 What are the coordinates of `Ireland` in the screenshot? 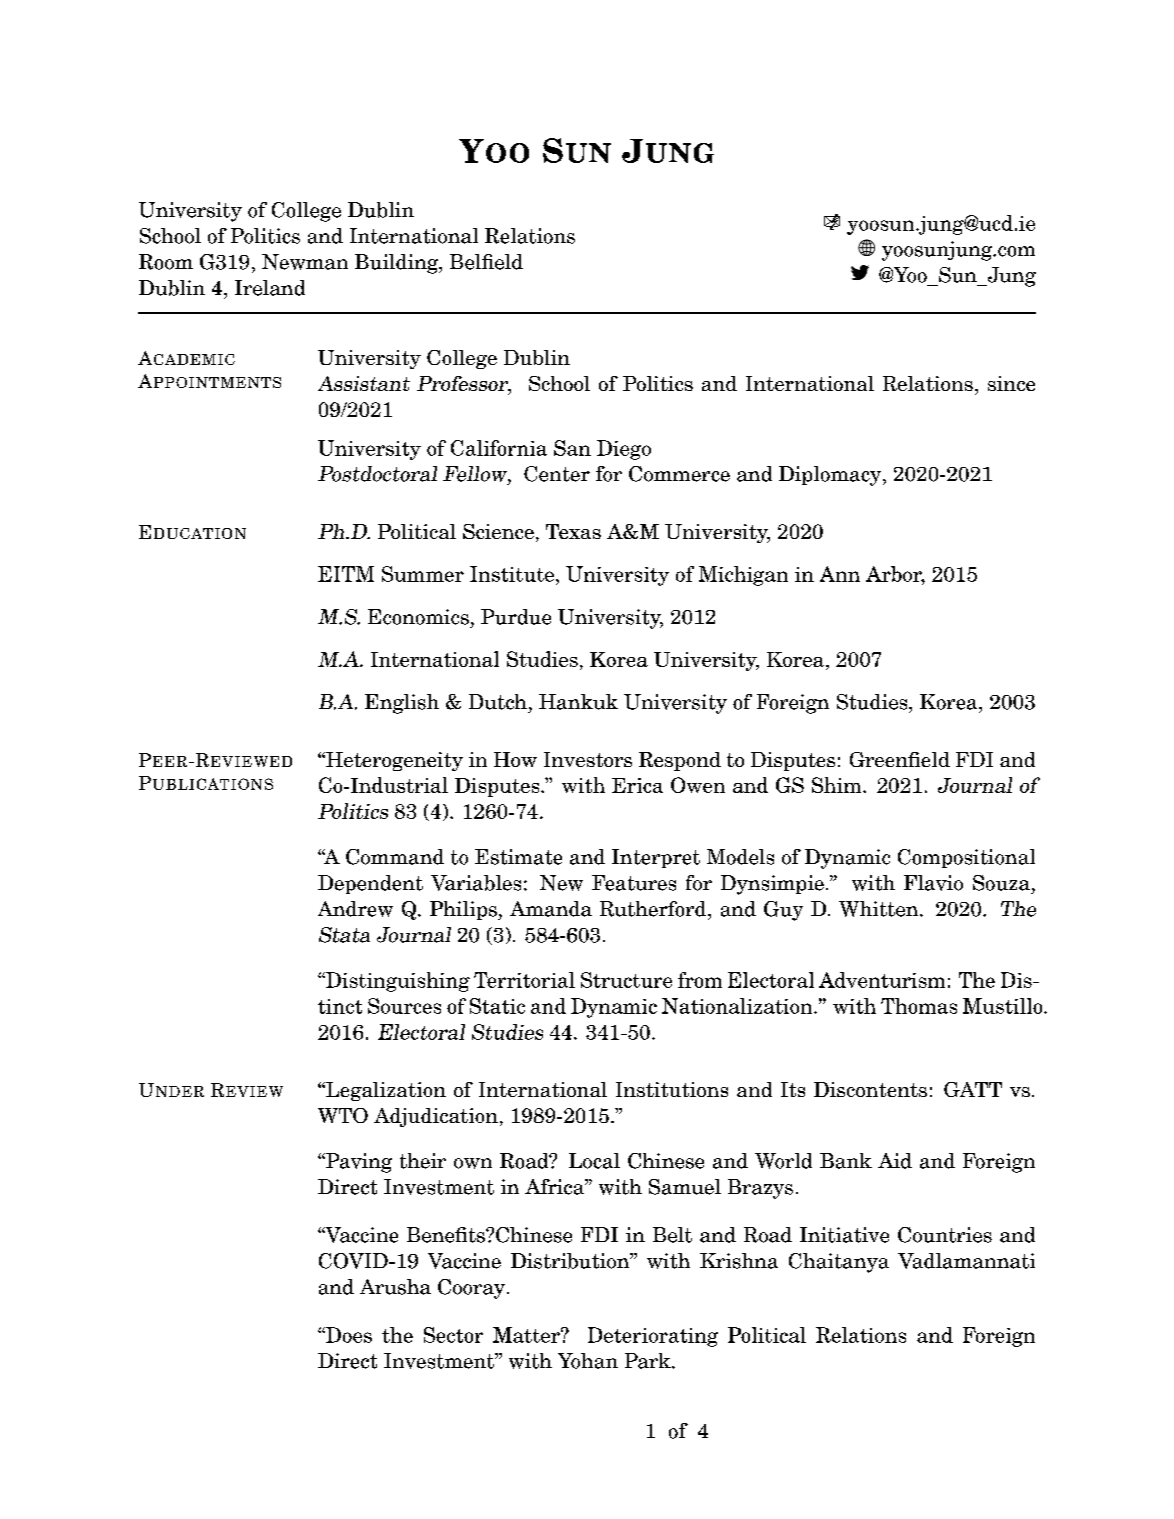 It's located at (270, 288).
